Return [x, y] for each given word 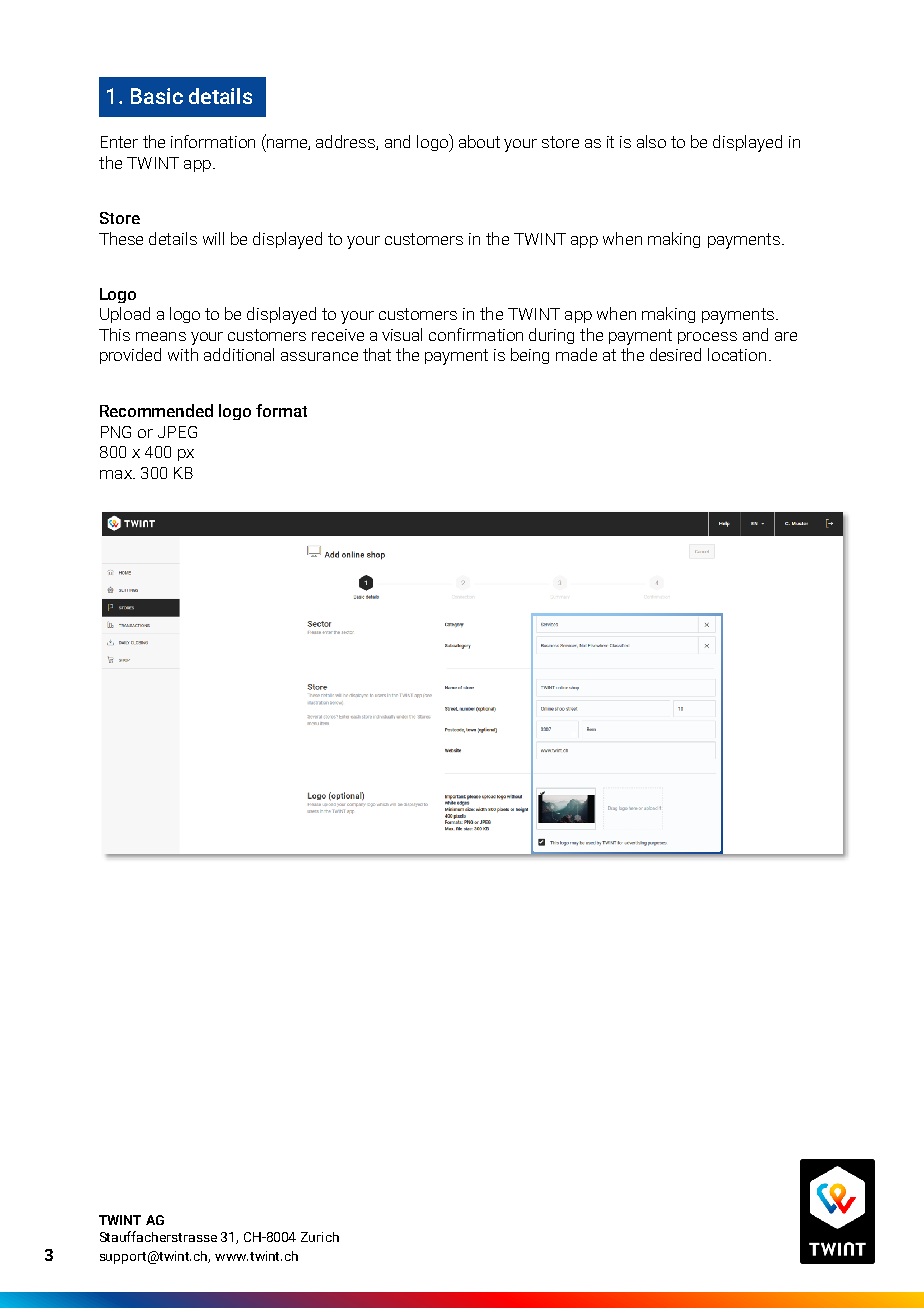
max [117, 474]
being [530, 356]
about [479, 141]
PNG [116, 432]
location [737, 354]
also [651, 141]
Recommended [156, 410]
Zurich [320, 1237]
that [377, 354]
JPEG [177, 432]
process [707, 338]
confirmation [476, 334]
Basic [157, 96]
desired [675, 354]
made [576, 354]
